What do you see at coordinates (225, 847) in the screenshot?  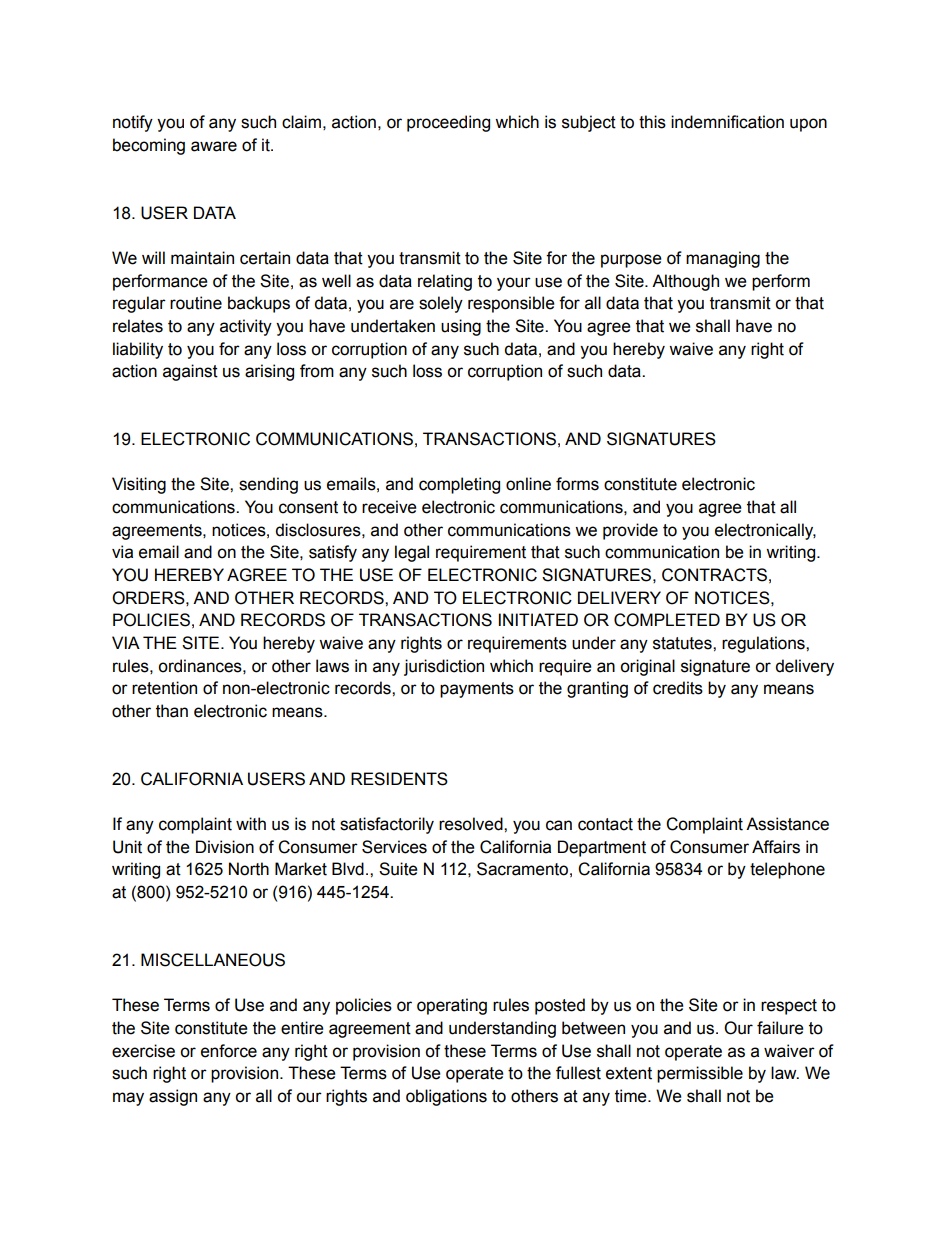 I see `Division` at bounding box center [225, 847].
